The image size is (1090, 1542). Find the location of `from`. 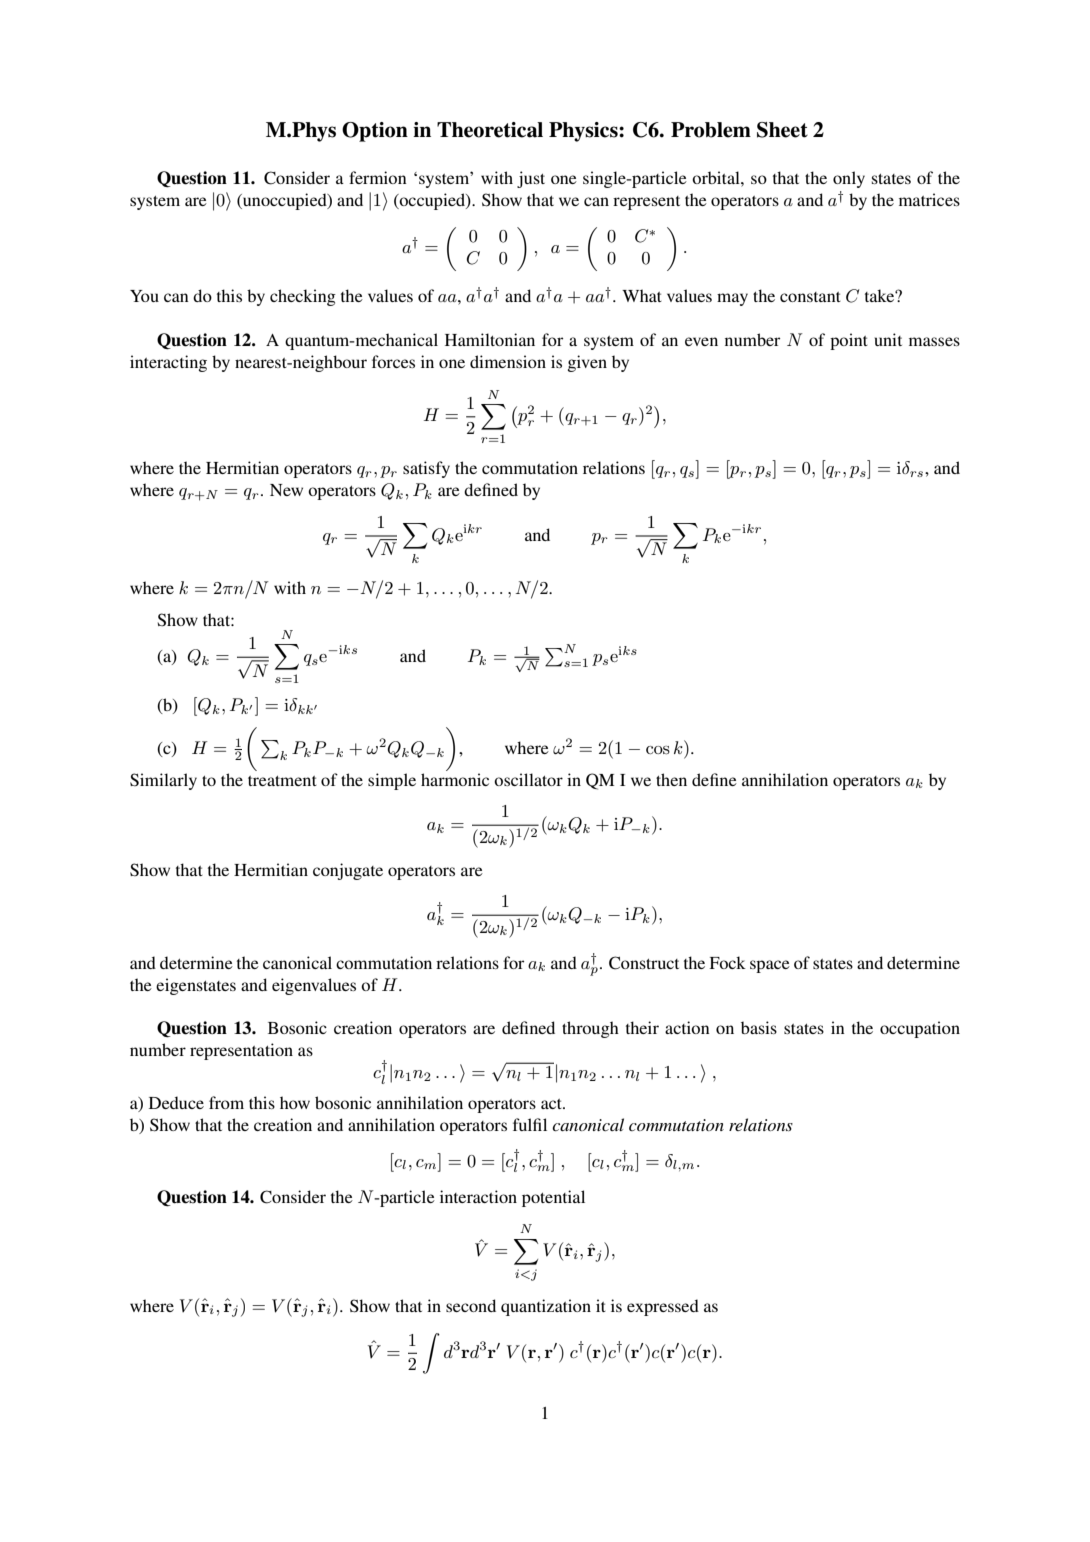

from is located at coordinates (226, 1102).
